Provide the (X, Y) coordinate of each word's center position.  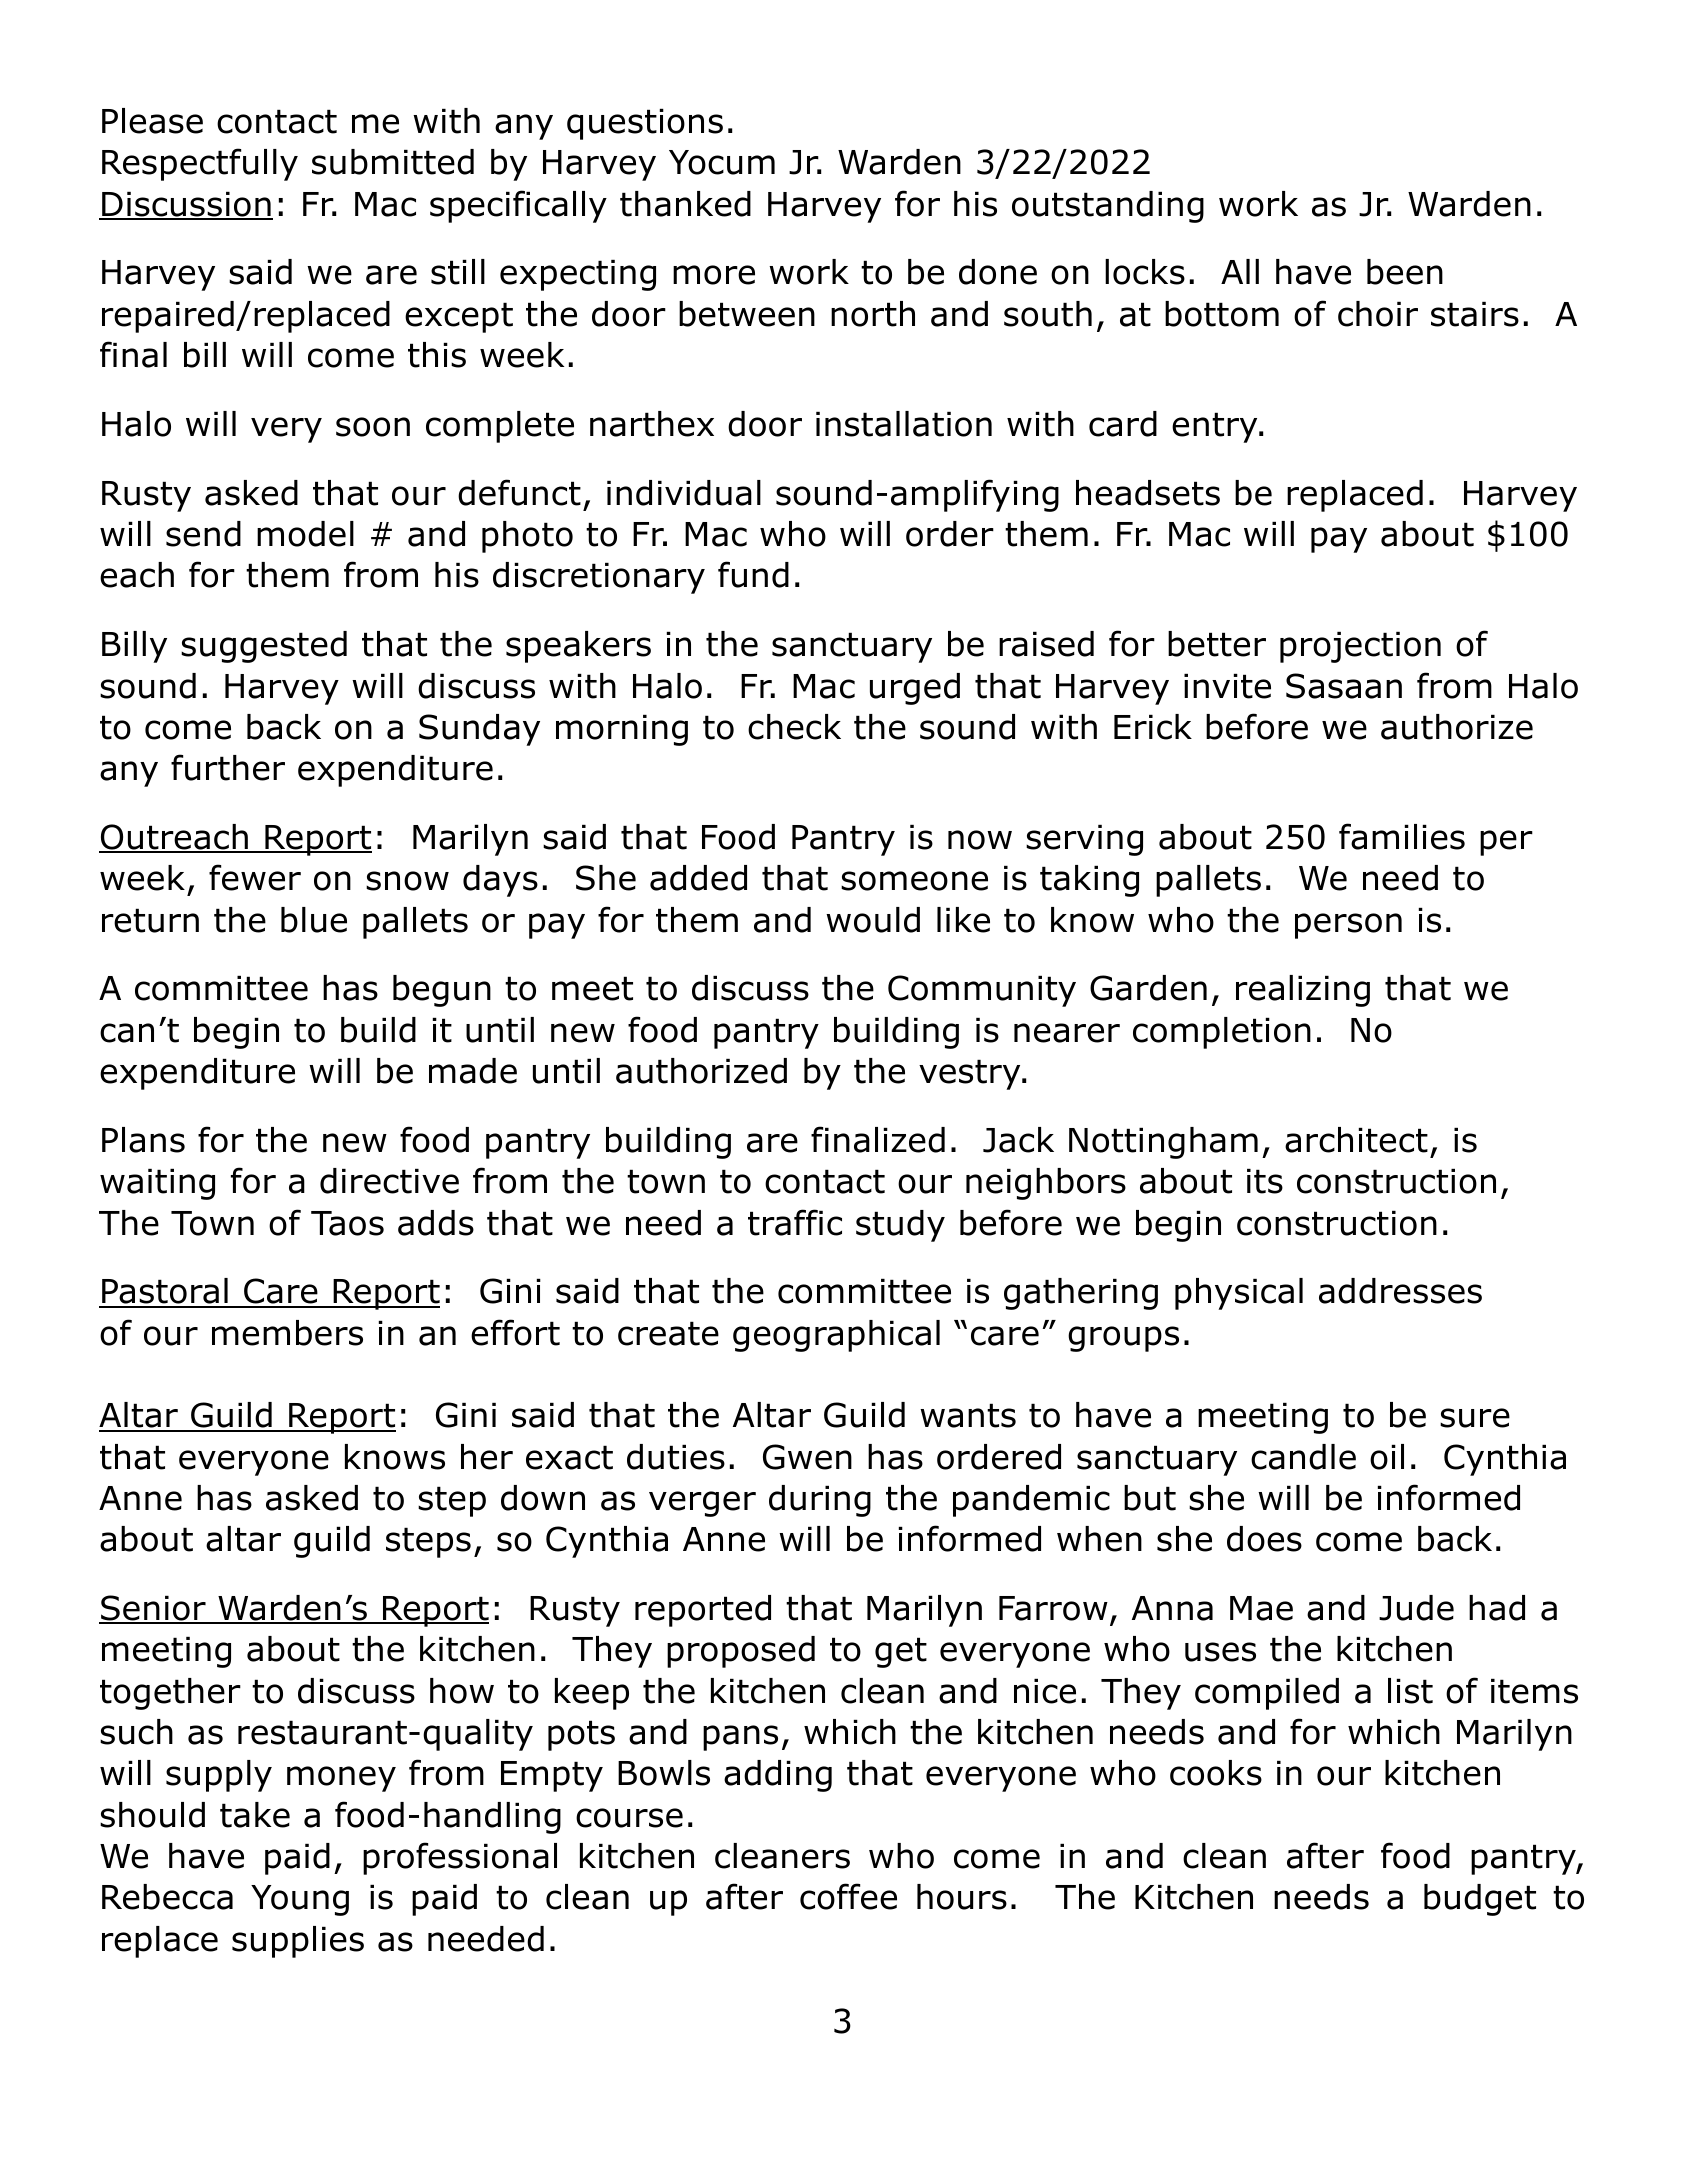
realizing (1303, 991)
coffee (848, 1896)
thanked (685, 204)
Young (300, 1900)
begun (442, 991)
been (1405, 272)
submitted (393, 162)
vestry (971, 1074)
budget (1480, 1900)
